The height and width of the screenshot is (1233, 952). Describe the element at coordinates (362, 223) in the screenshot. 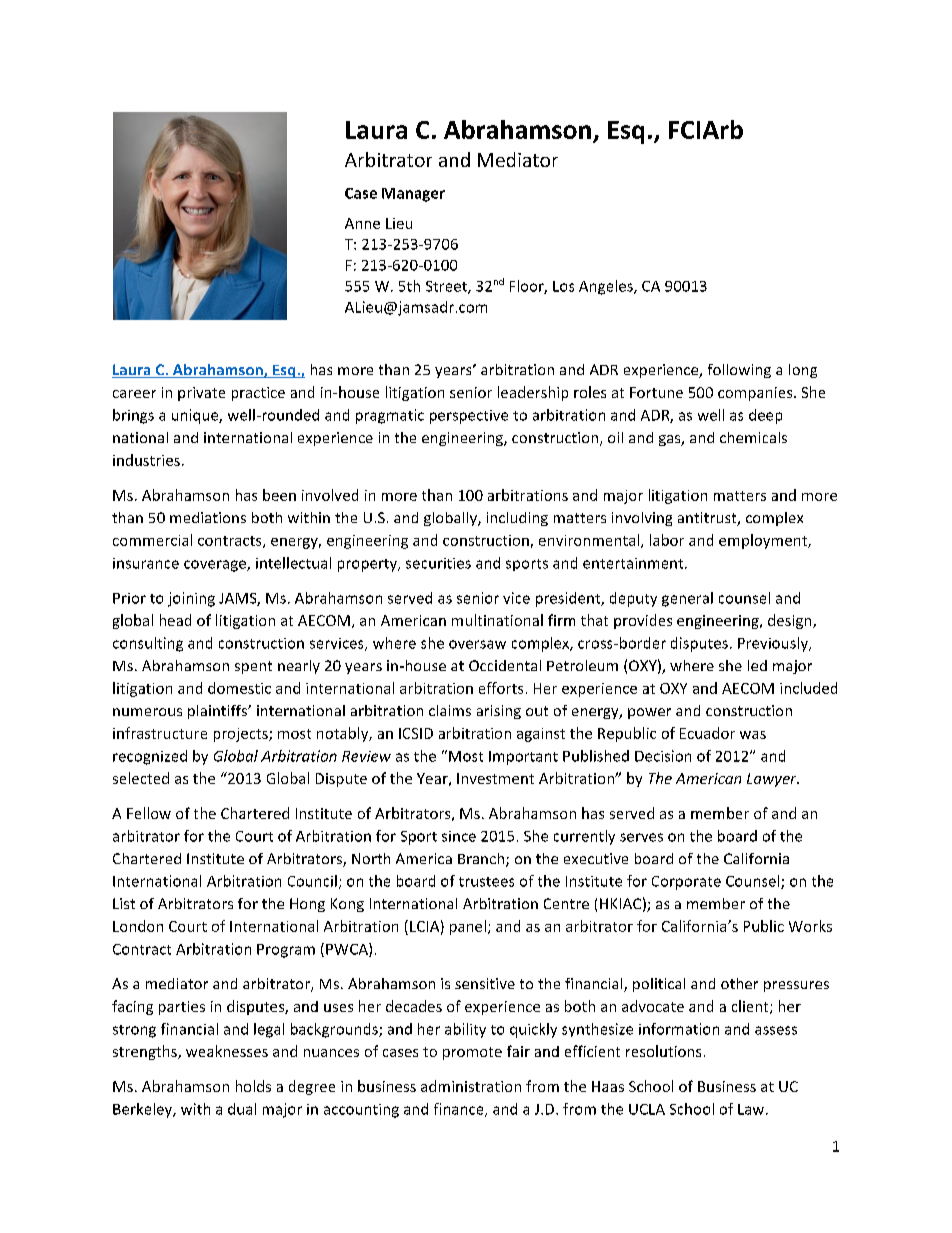

I see `Anne` at that location.
